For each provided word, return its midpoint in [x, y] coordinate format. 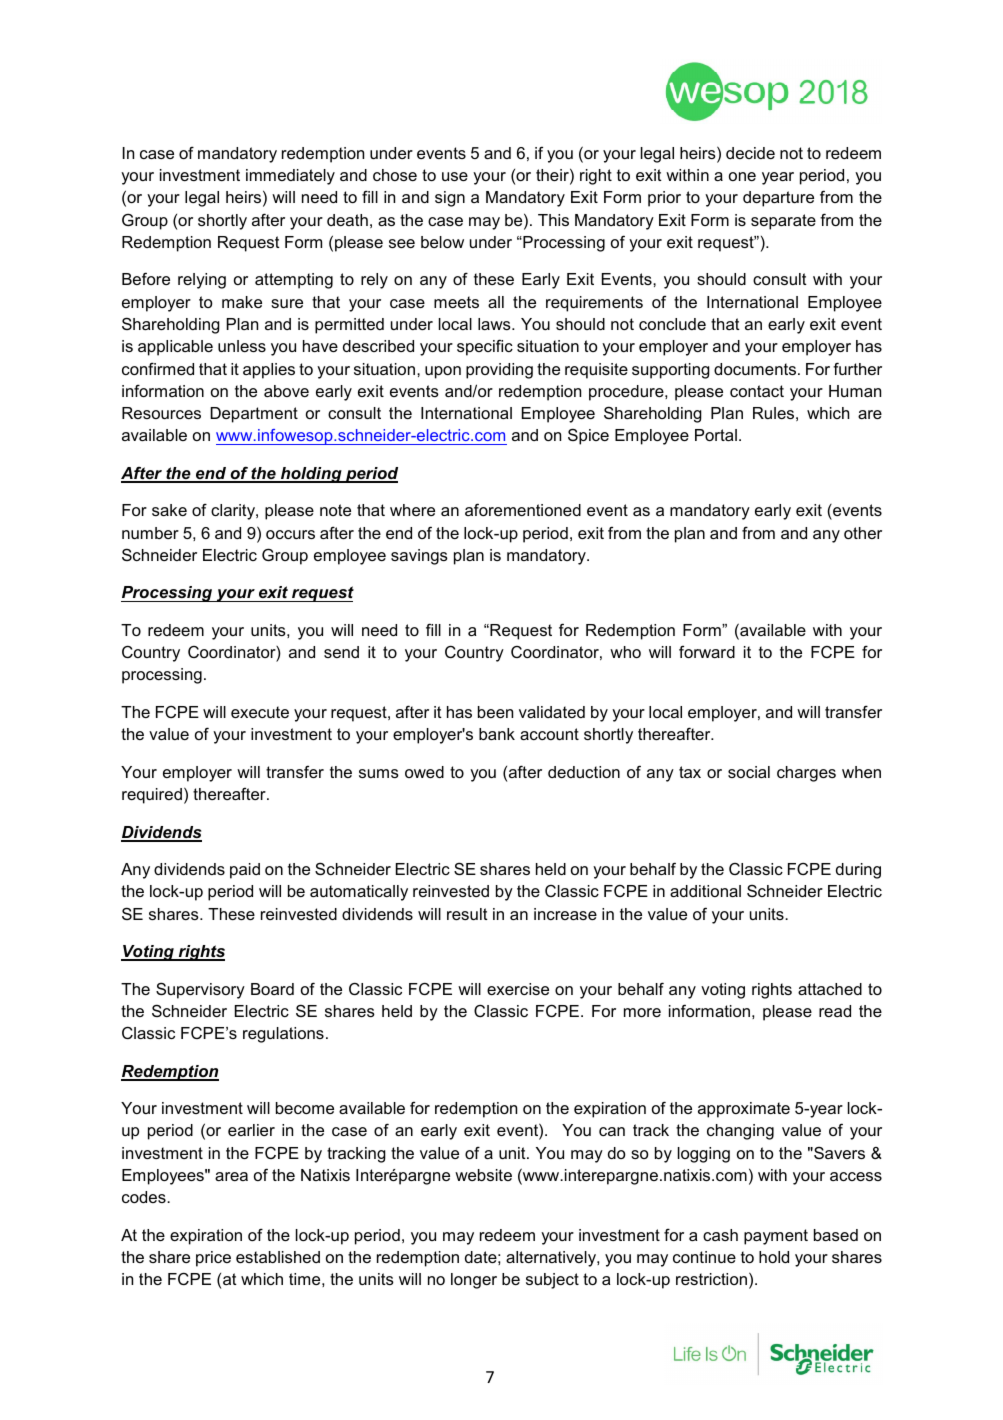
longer [474, 1281]
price [213, 1259]
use [455, 176]
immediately [290, 177]
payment [776, 1237]
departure [778, 199]
